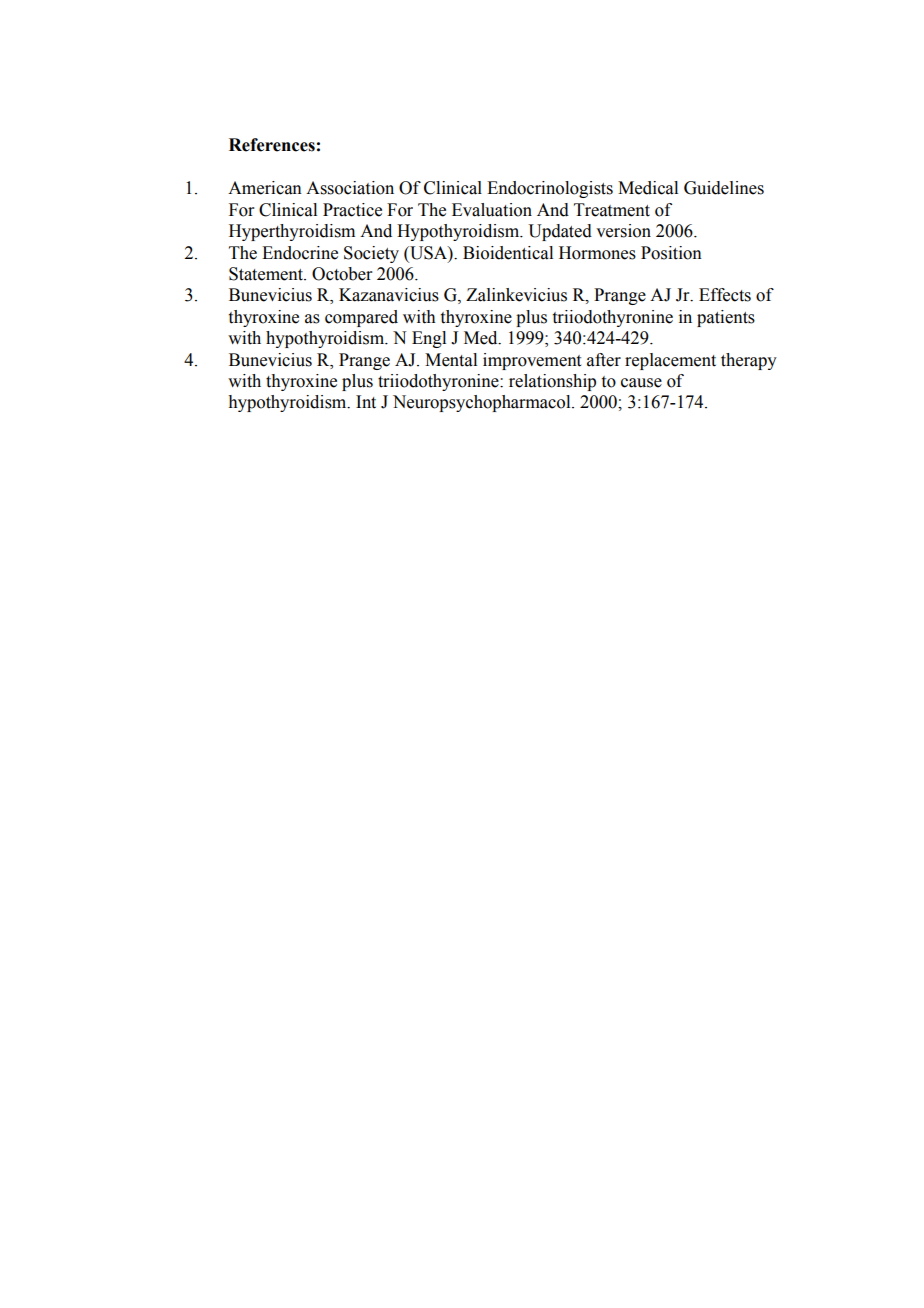 The width and height of the page is (924, 1308). Describe the element at coordinates (366, 402) in the page. I see `Int` at that location.
